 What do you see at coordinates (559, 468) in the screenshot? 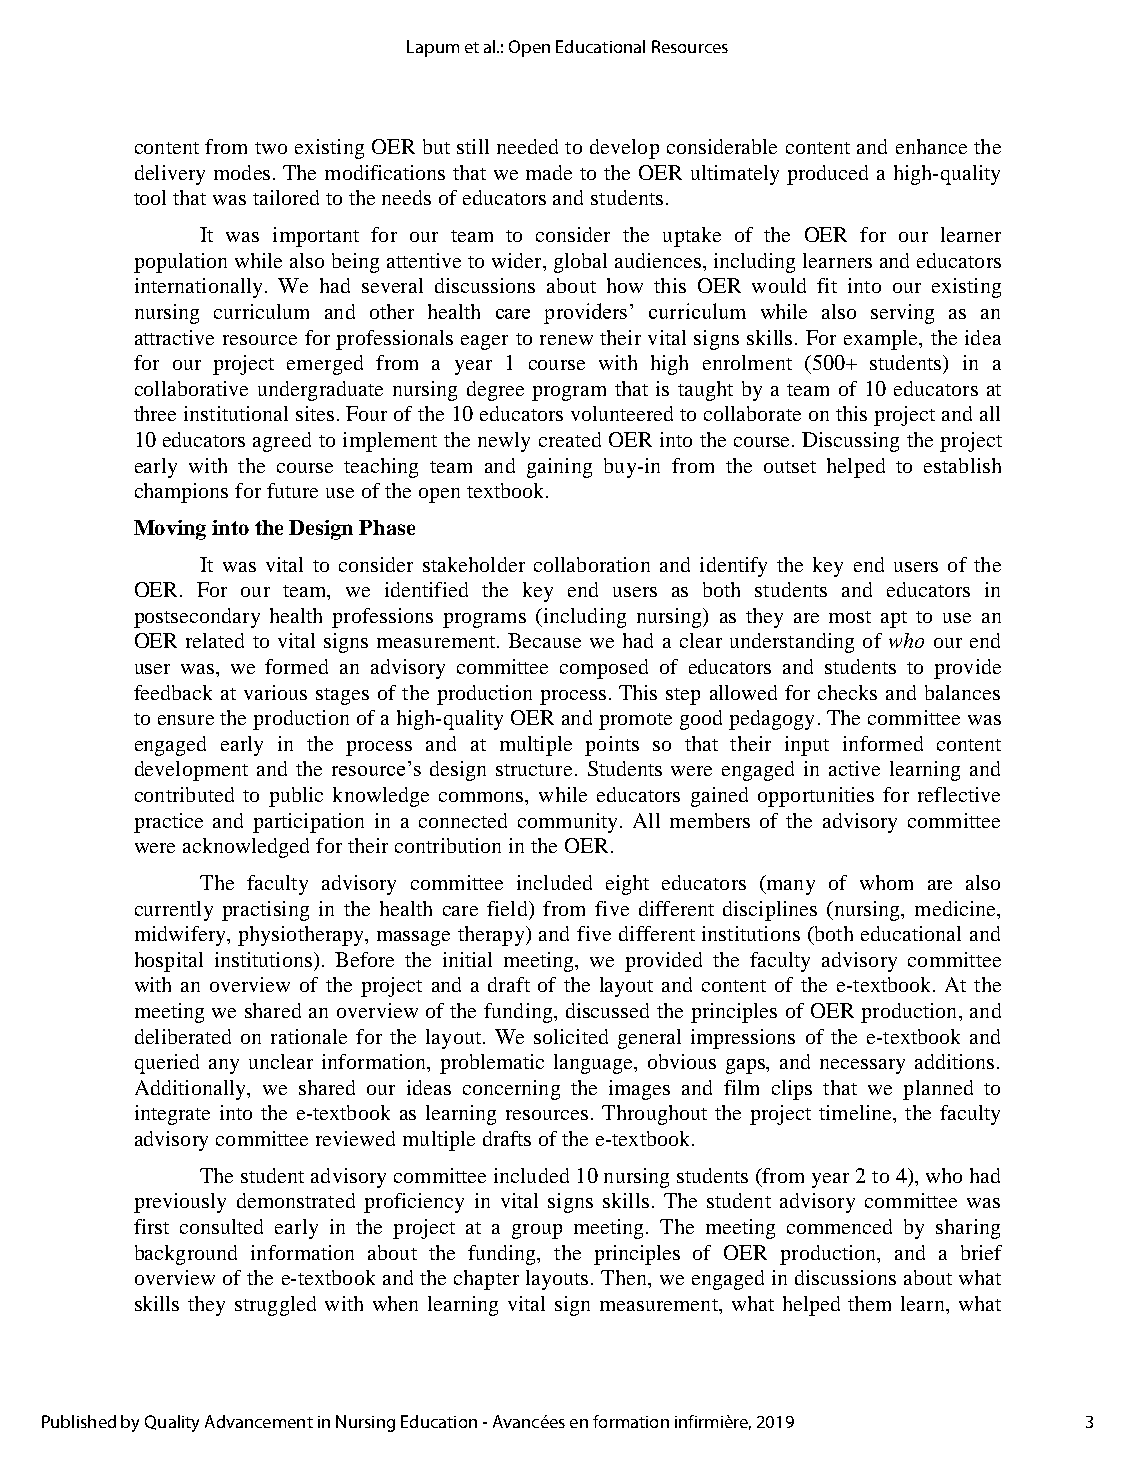
I see `gaining` at bounding box center [559, 468].
